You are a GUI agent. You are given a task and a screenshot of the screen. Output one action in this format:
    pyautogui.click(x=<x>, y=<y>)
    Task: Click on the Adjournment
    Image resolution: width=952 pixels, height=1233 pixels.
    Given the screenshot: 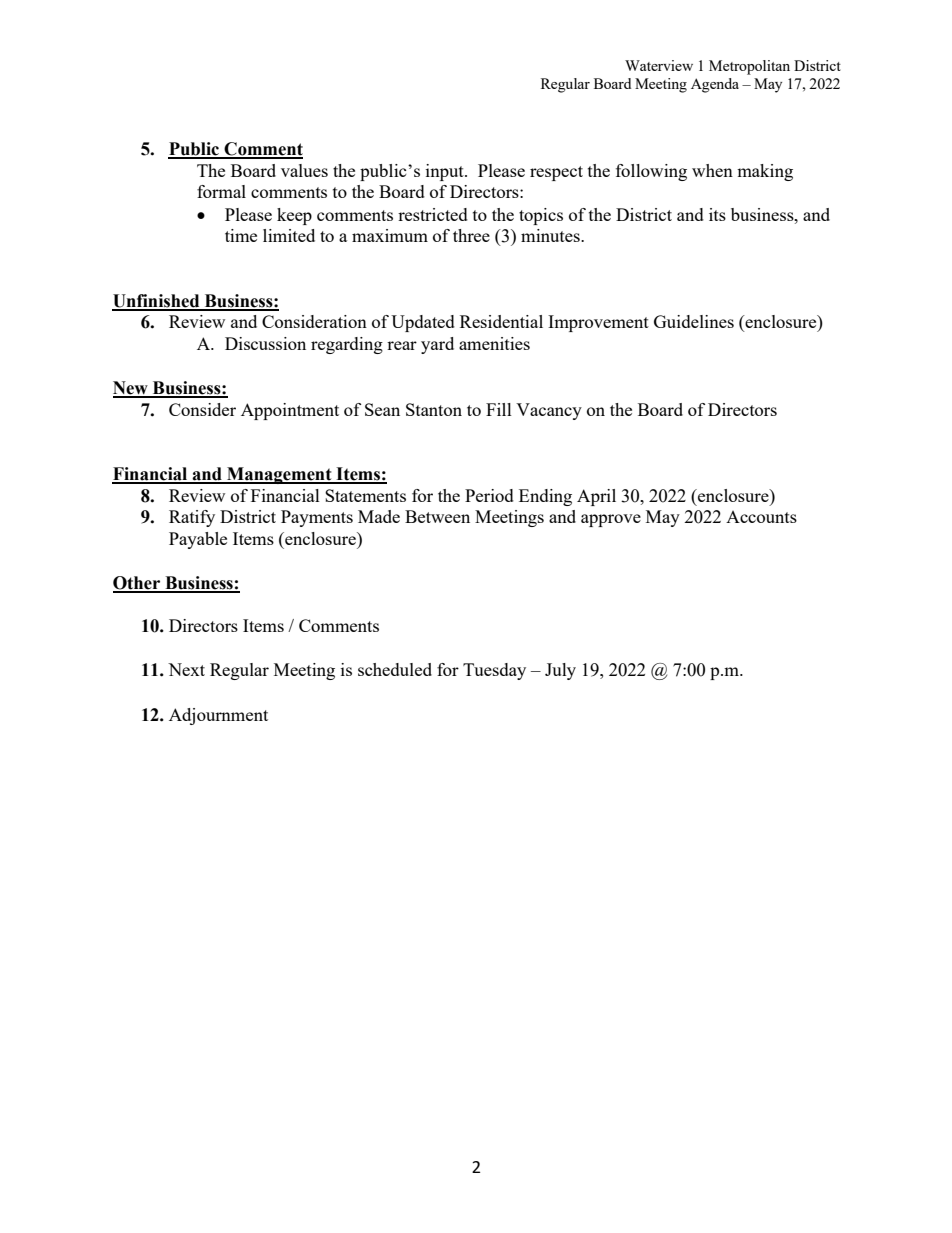 What is the action you would take?
    pyautogui.click(x=218, y=716)
